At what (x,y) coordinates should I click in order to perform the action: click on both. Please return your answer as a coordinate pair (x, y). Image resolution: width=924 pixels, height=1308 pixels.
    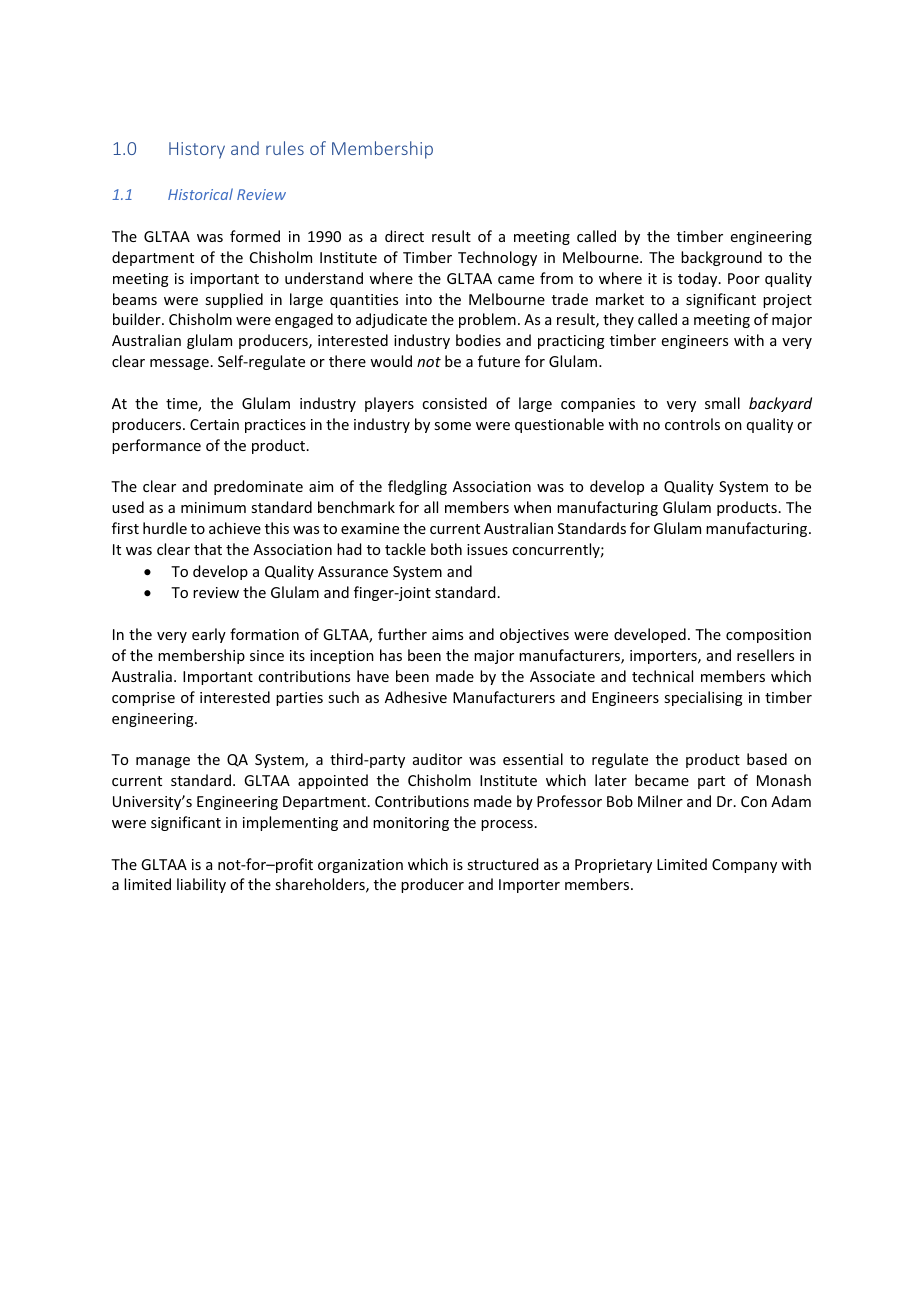
    Looking at the image, I should click on (446, 549).
